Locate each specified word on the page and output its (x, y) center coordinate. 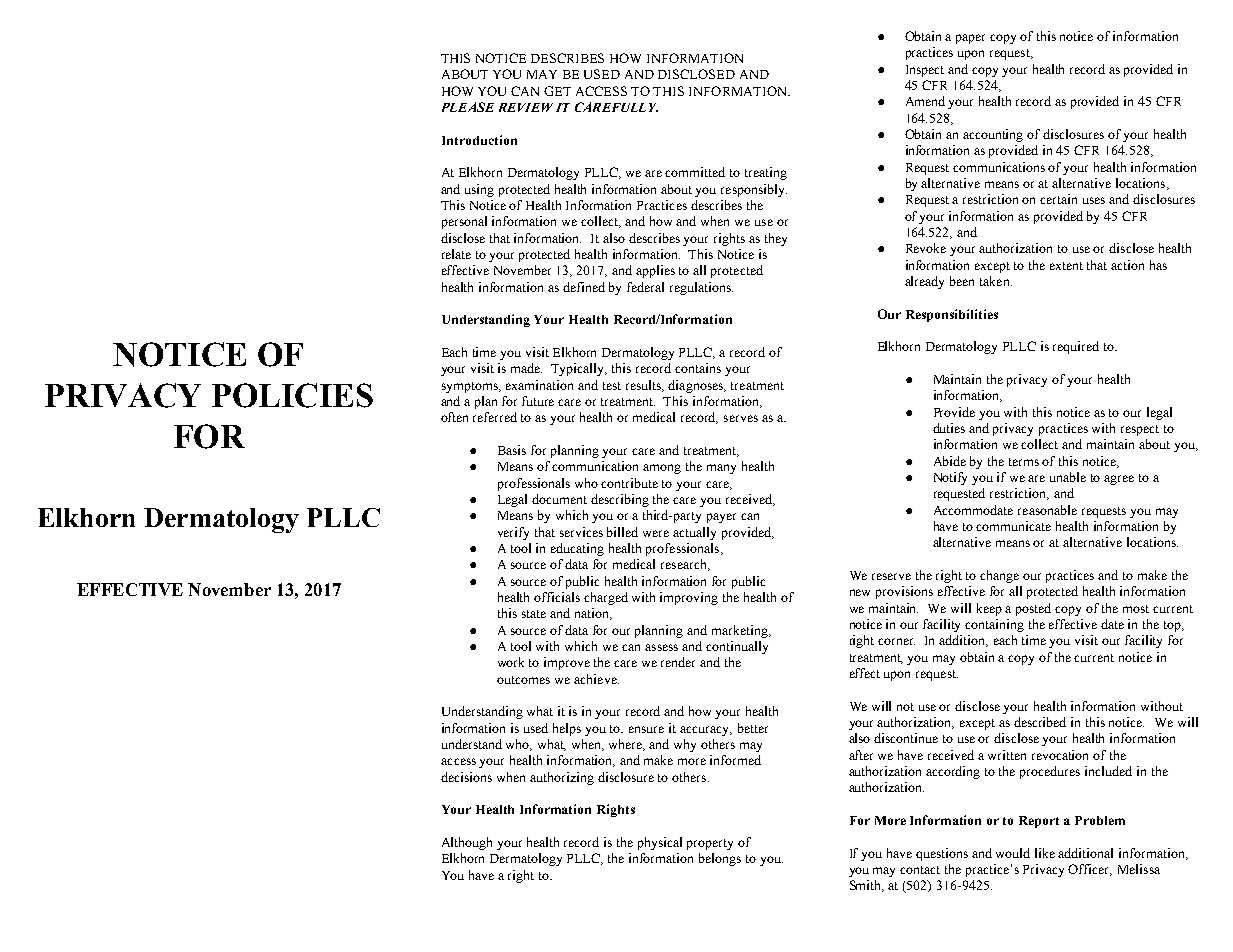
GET (557, 91)
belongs (720, 859)
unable (1068, 477)
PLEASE (468, 107)
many (721, 469)
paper (970, 39)
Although (467, 843)
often (454, 417)
